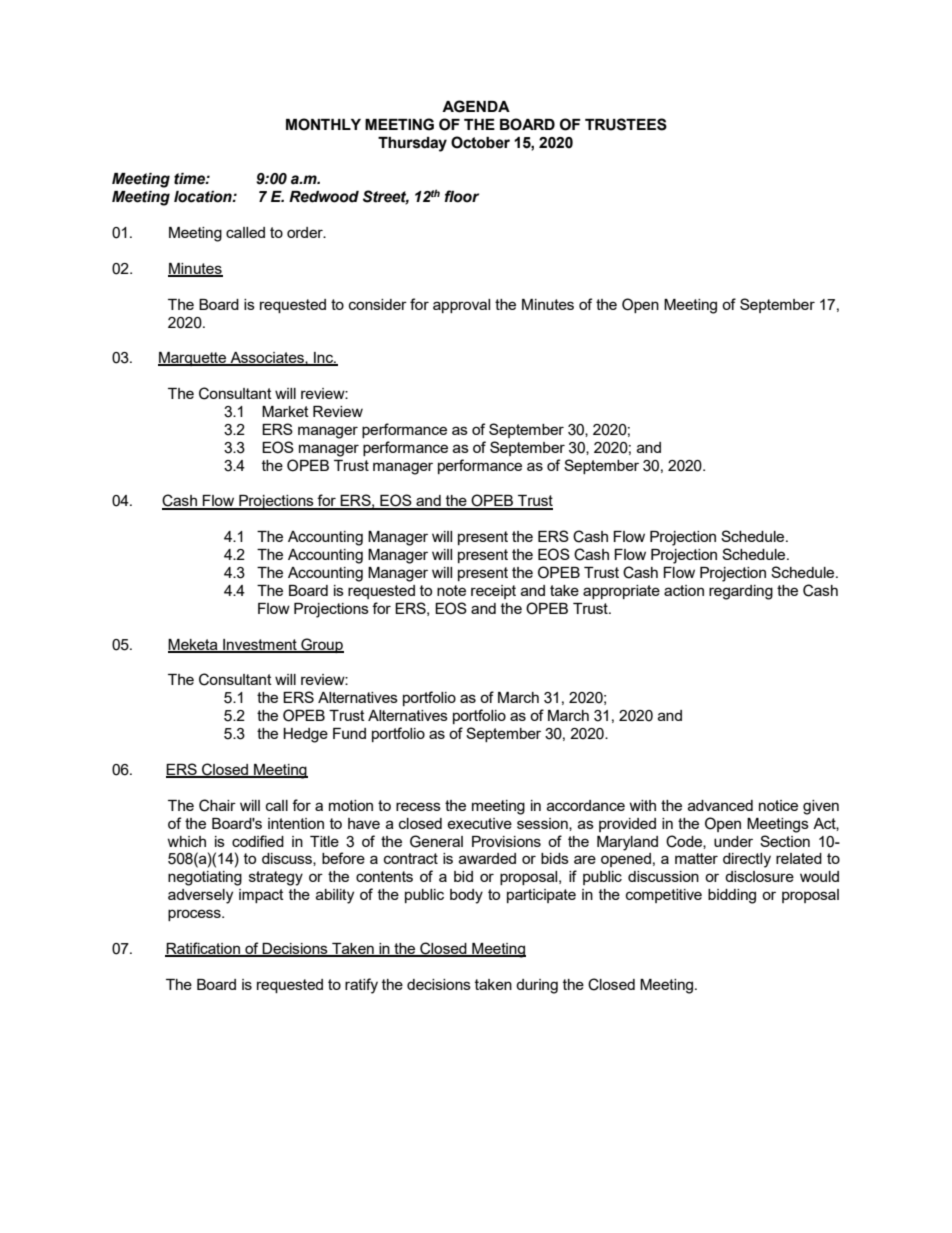  I want to click on Investment, so click(260, 645).
